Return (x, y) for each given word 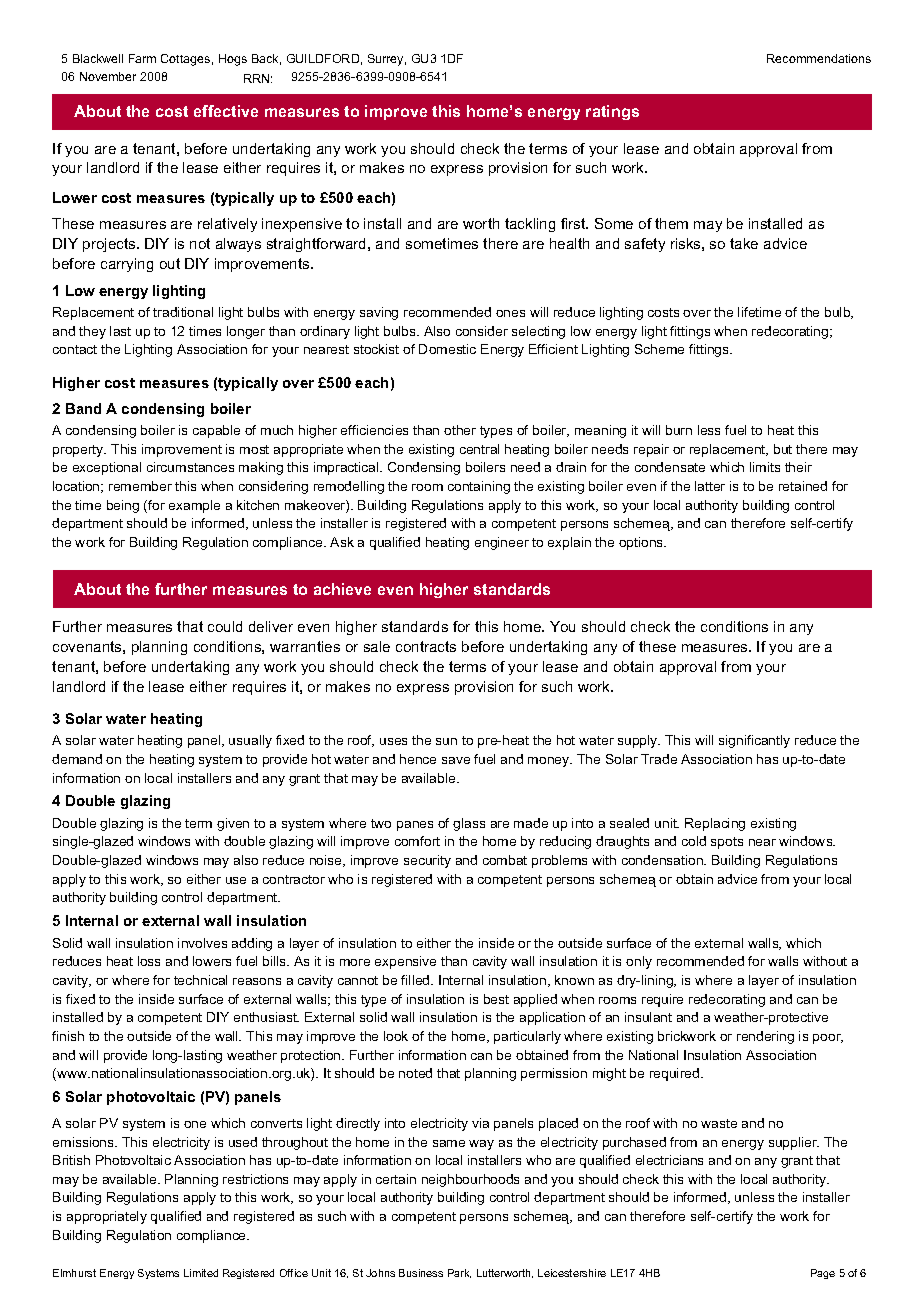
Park (459, 1273)
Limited (201, 1273)
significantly (754, 741)
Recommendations (819, 58)
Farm (142, 58)
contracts (426, 646)
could (225, 626)
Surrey (387, 60)
